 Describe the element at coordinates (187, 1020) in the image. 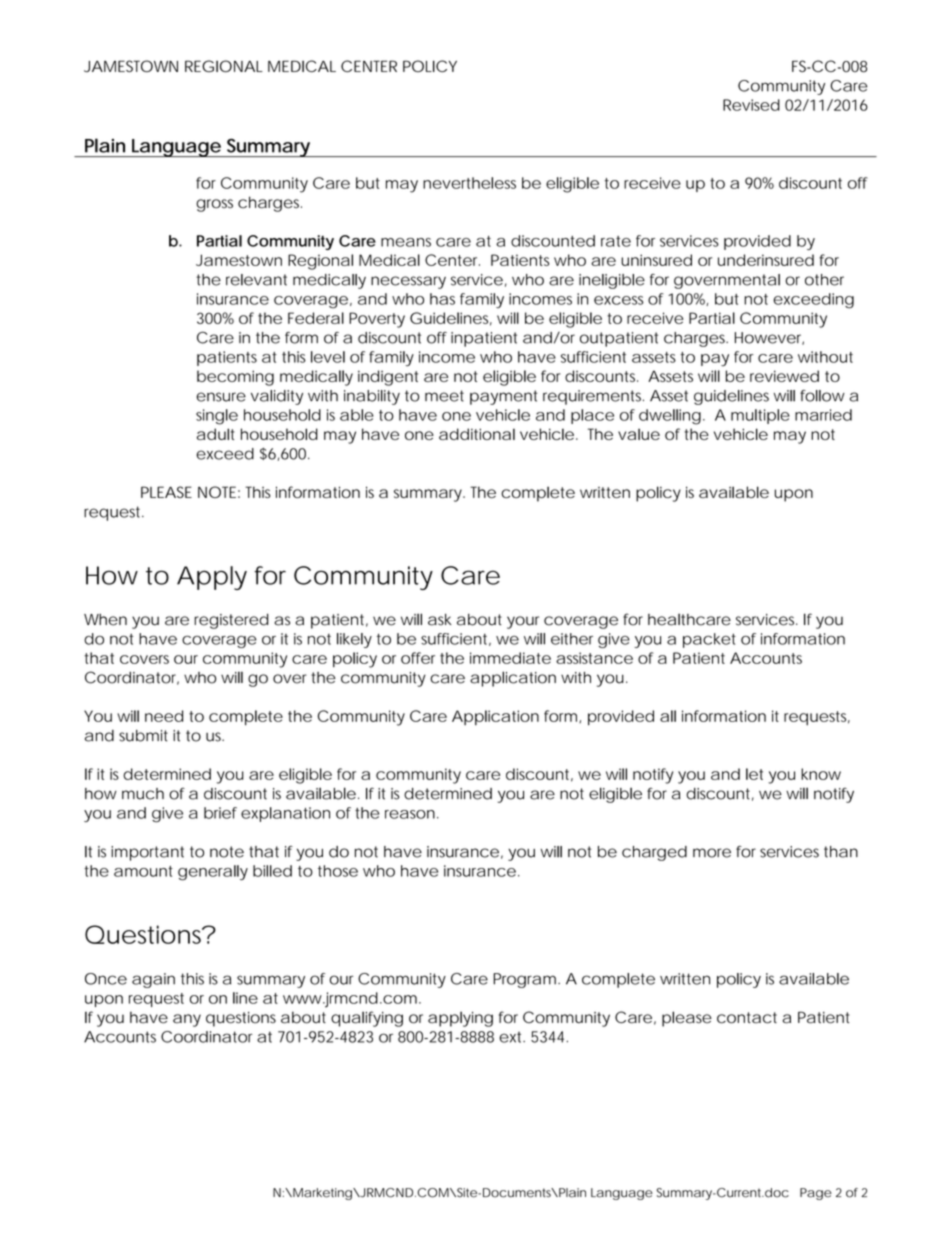

I see `any` at that location.
